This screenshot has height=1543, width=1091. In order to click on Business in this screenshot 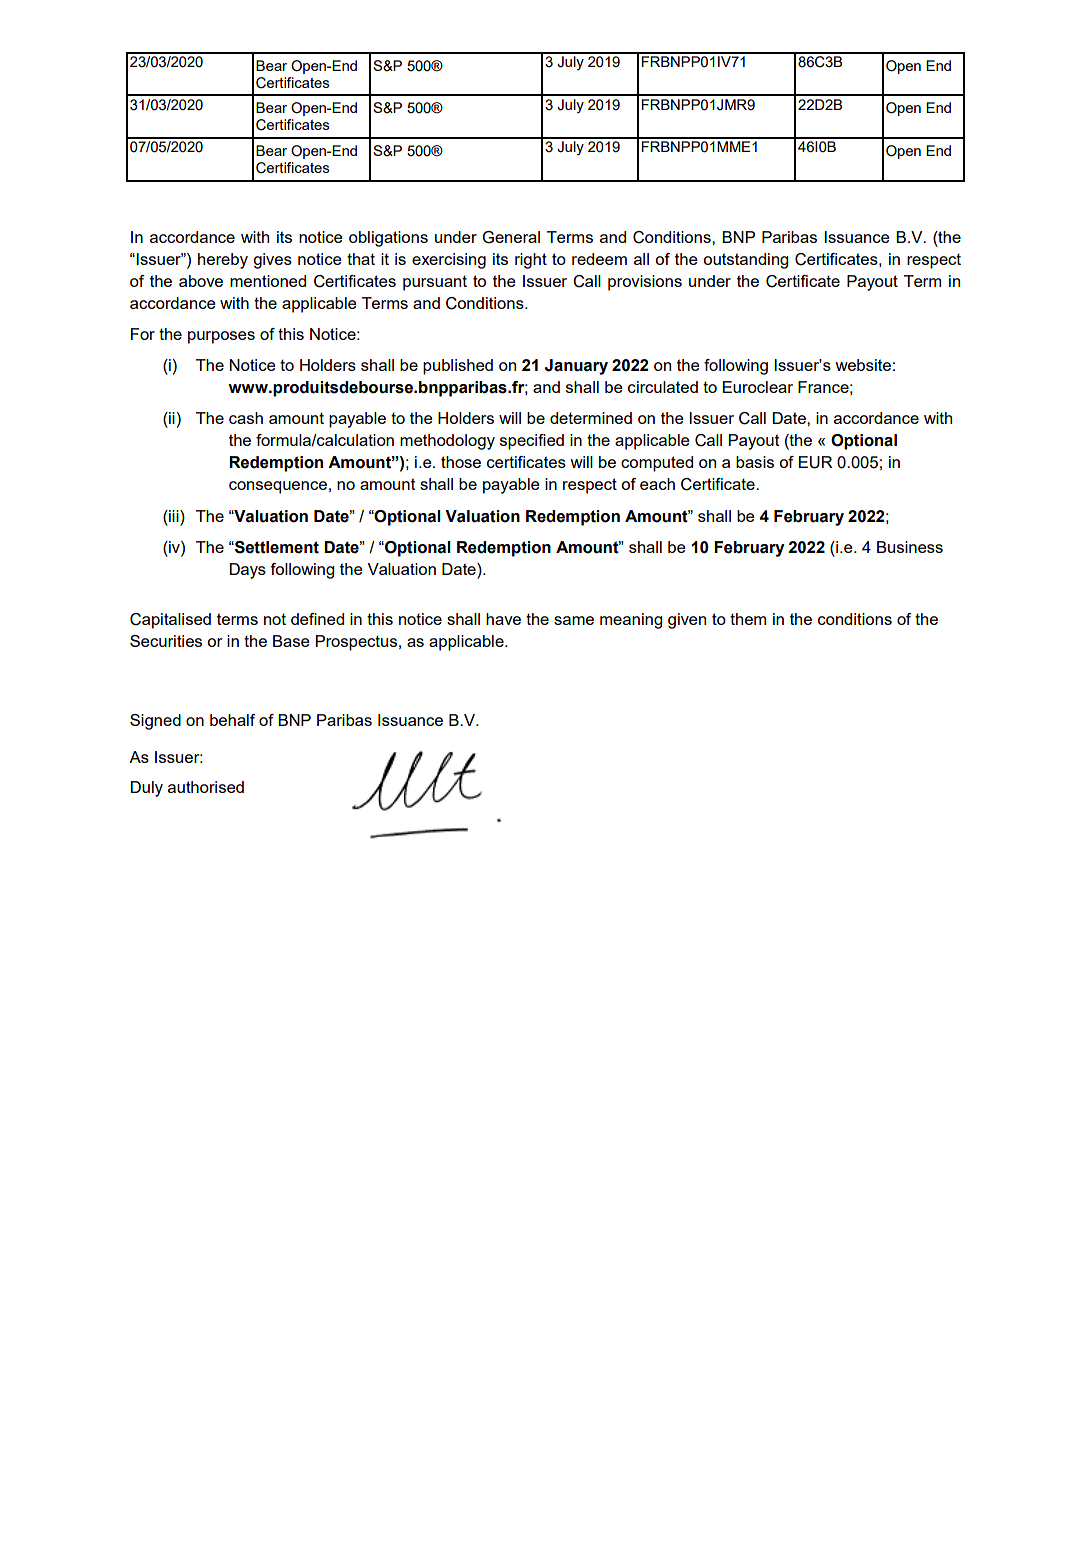, I will do `click(910, 547)`.
